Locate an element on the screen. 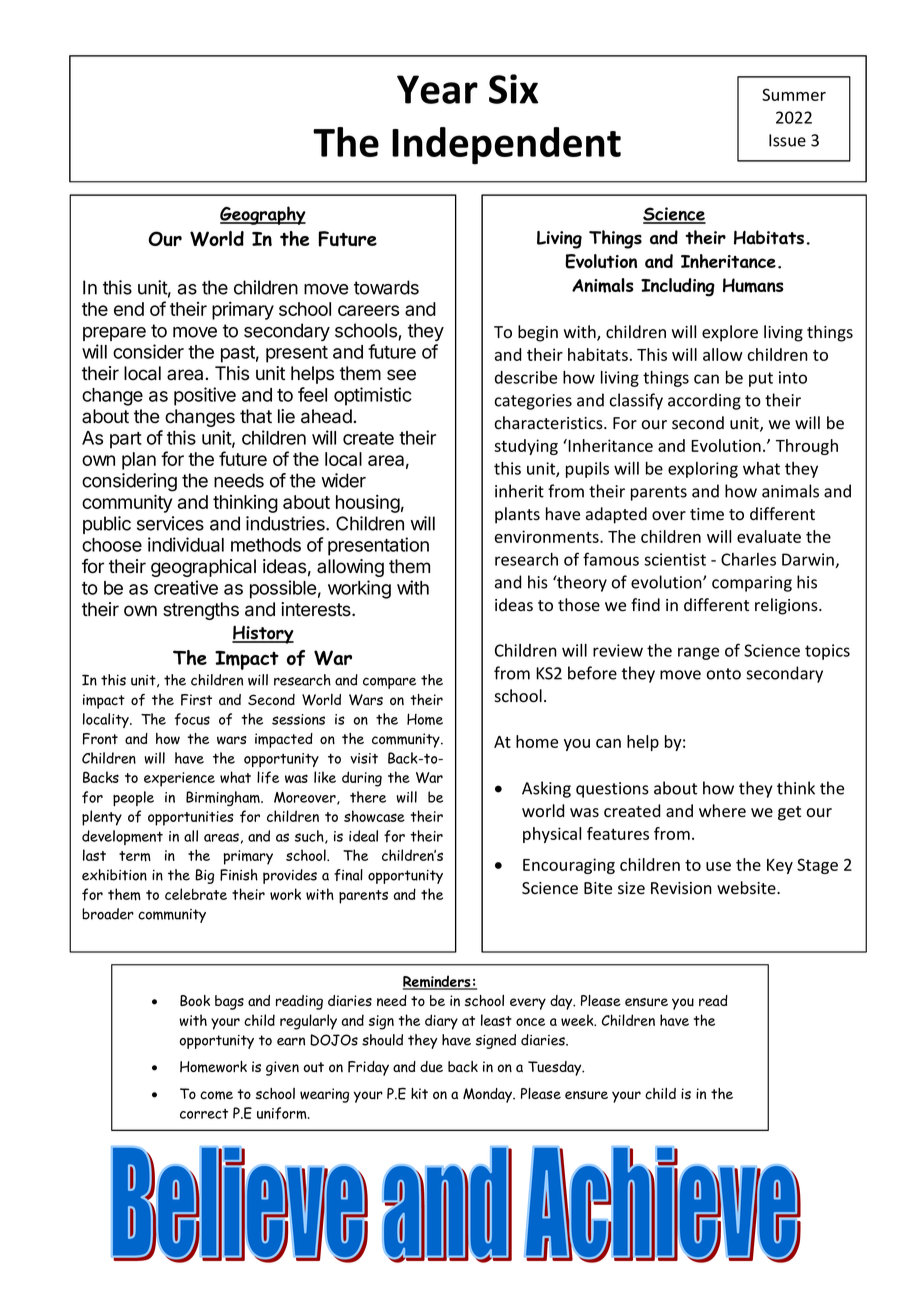 This screenshot has height=1308, width=924. see is located at coordinates (401, 375).
